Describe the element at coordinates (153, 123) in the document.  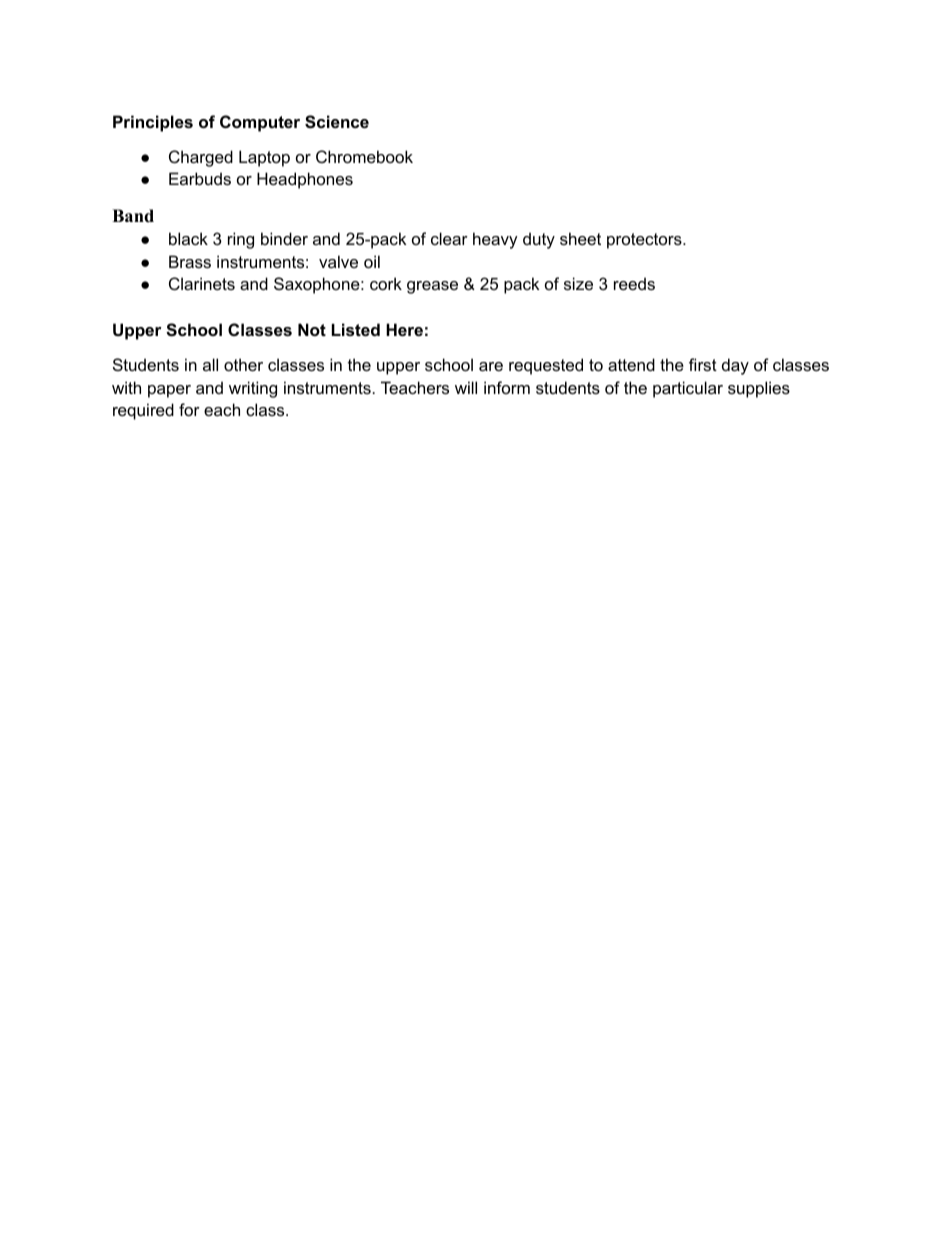
I see `Principles` at that location.
